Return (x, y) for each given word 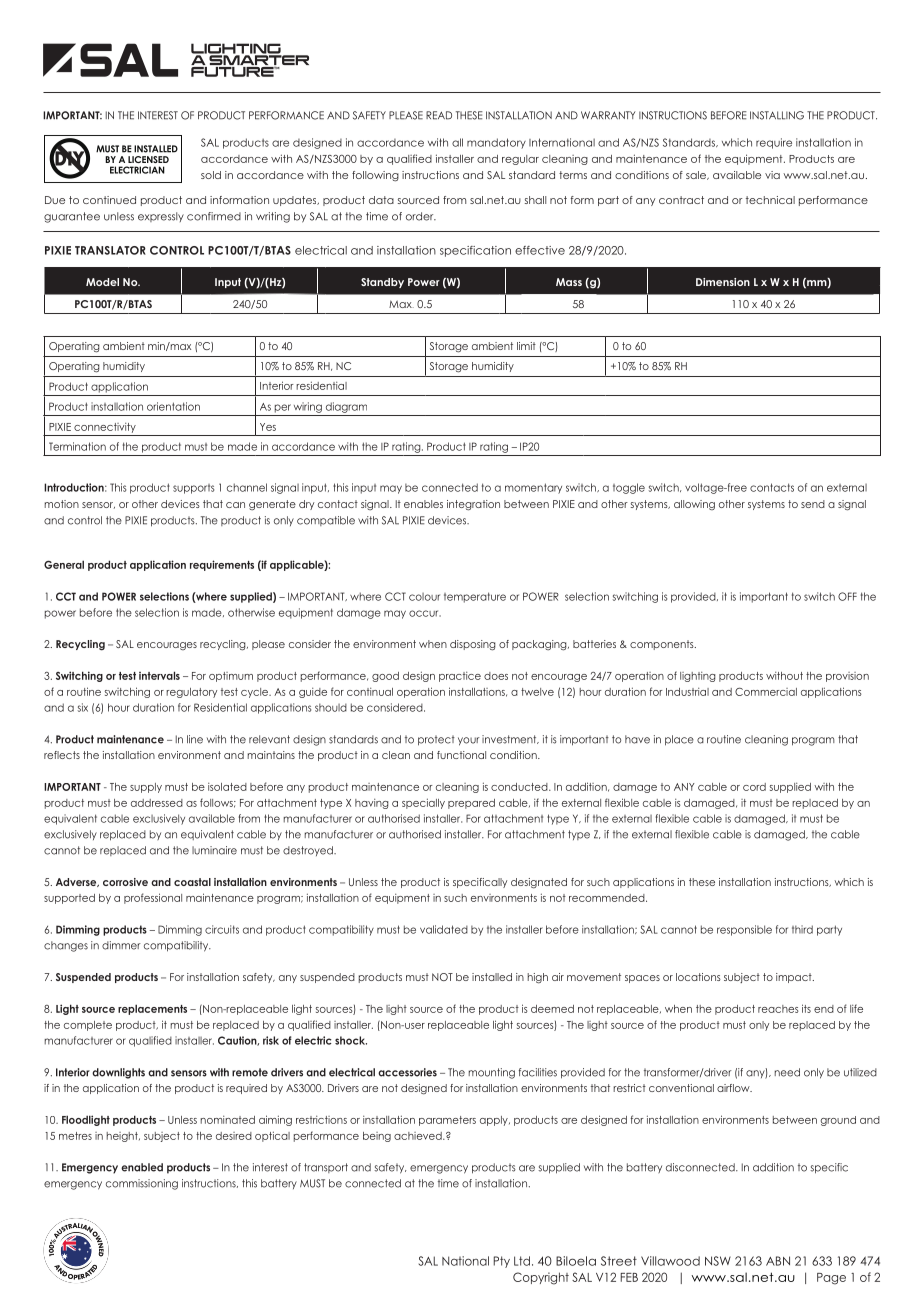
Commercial (766, 691)
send (813, 504)
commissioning (142, 1184)
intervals (159, 675)
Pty (501, 1262)
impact (795, 978)
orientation (173, 406)
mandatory (496, 143)
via (772, 175)
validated (444, 929)
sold (211, 175)
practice (460, 677)
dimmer (121, 945)
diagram (346, 407)
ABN (778, 1261)
